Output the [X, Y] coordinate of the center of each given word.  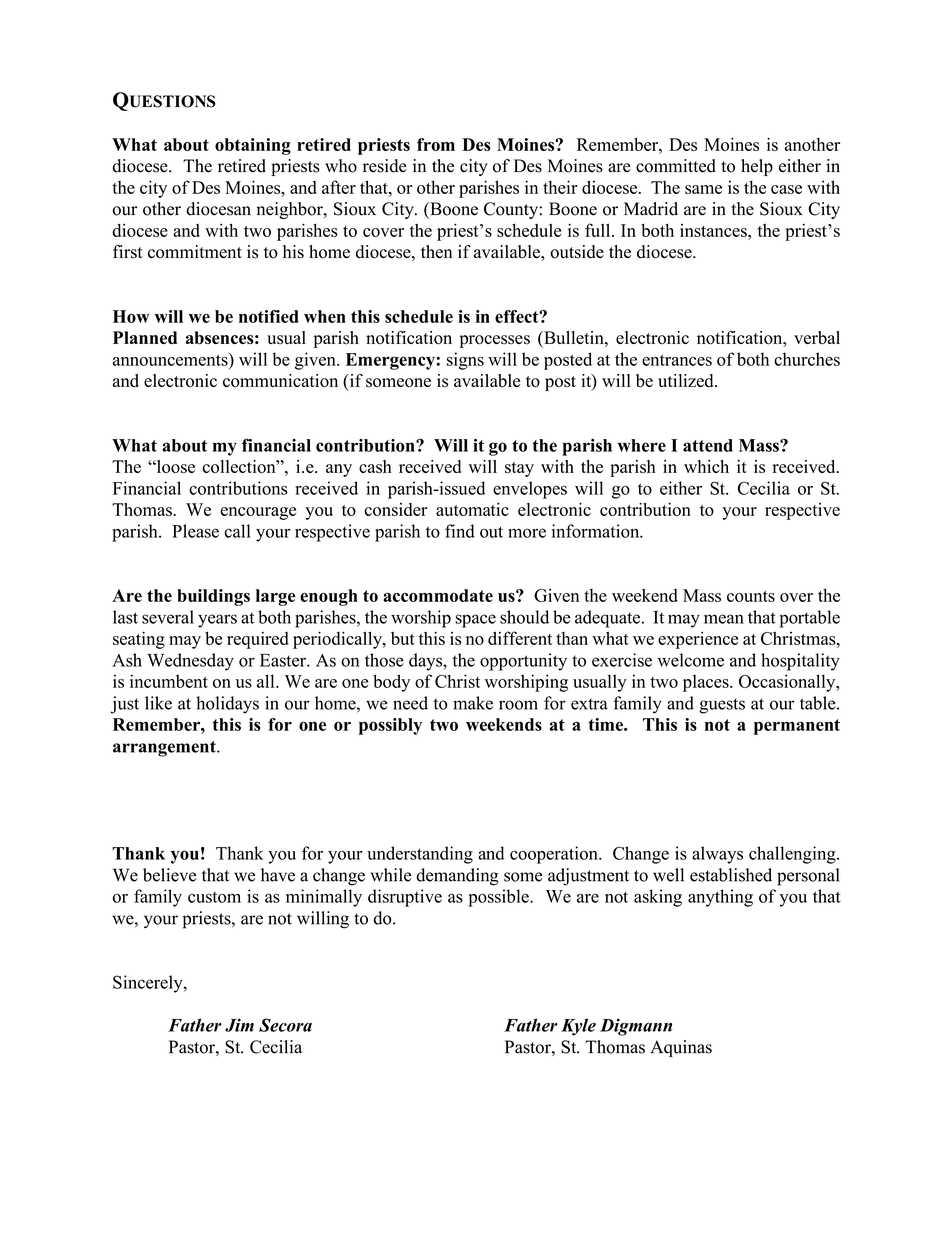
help [757, 167]
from [436, 144]
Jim [239, 1025]
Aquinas [681, 1048]
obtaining [253, 146]
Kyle [578, 1027]
